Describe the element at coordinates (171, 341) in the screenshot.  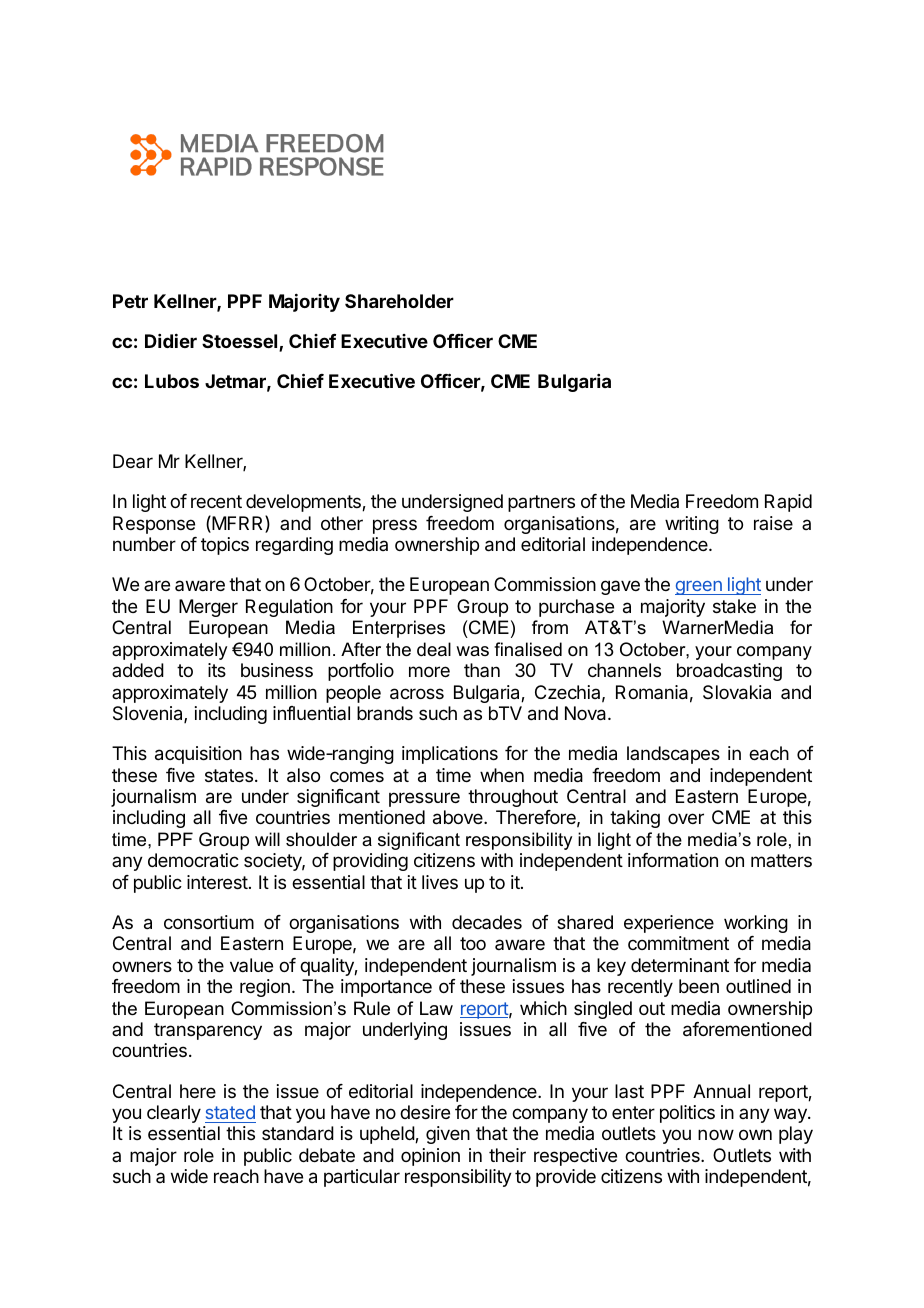
I see `Didier` at that location.
